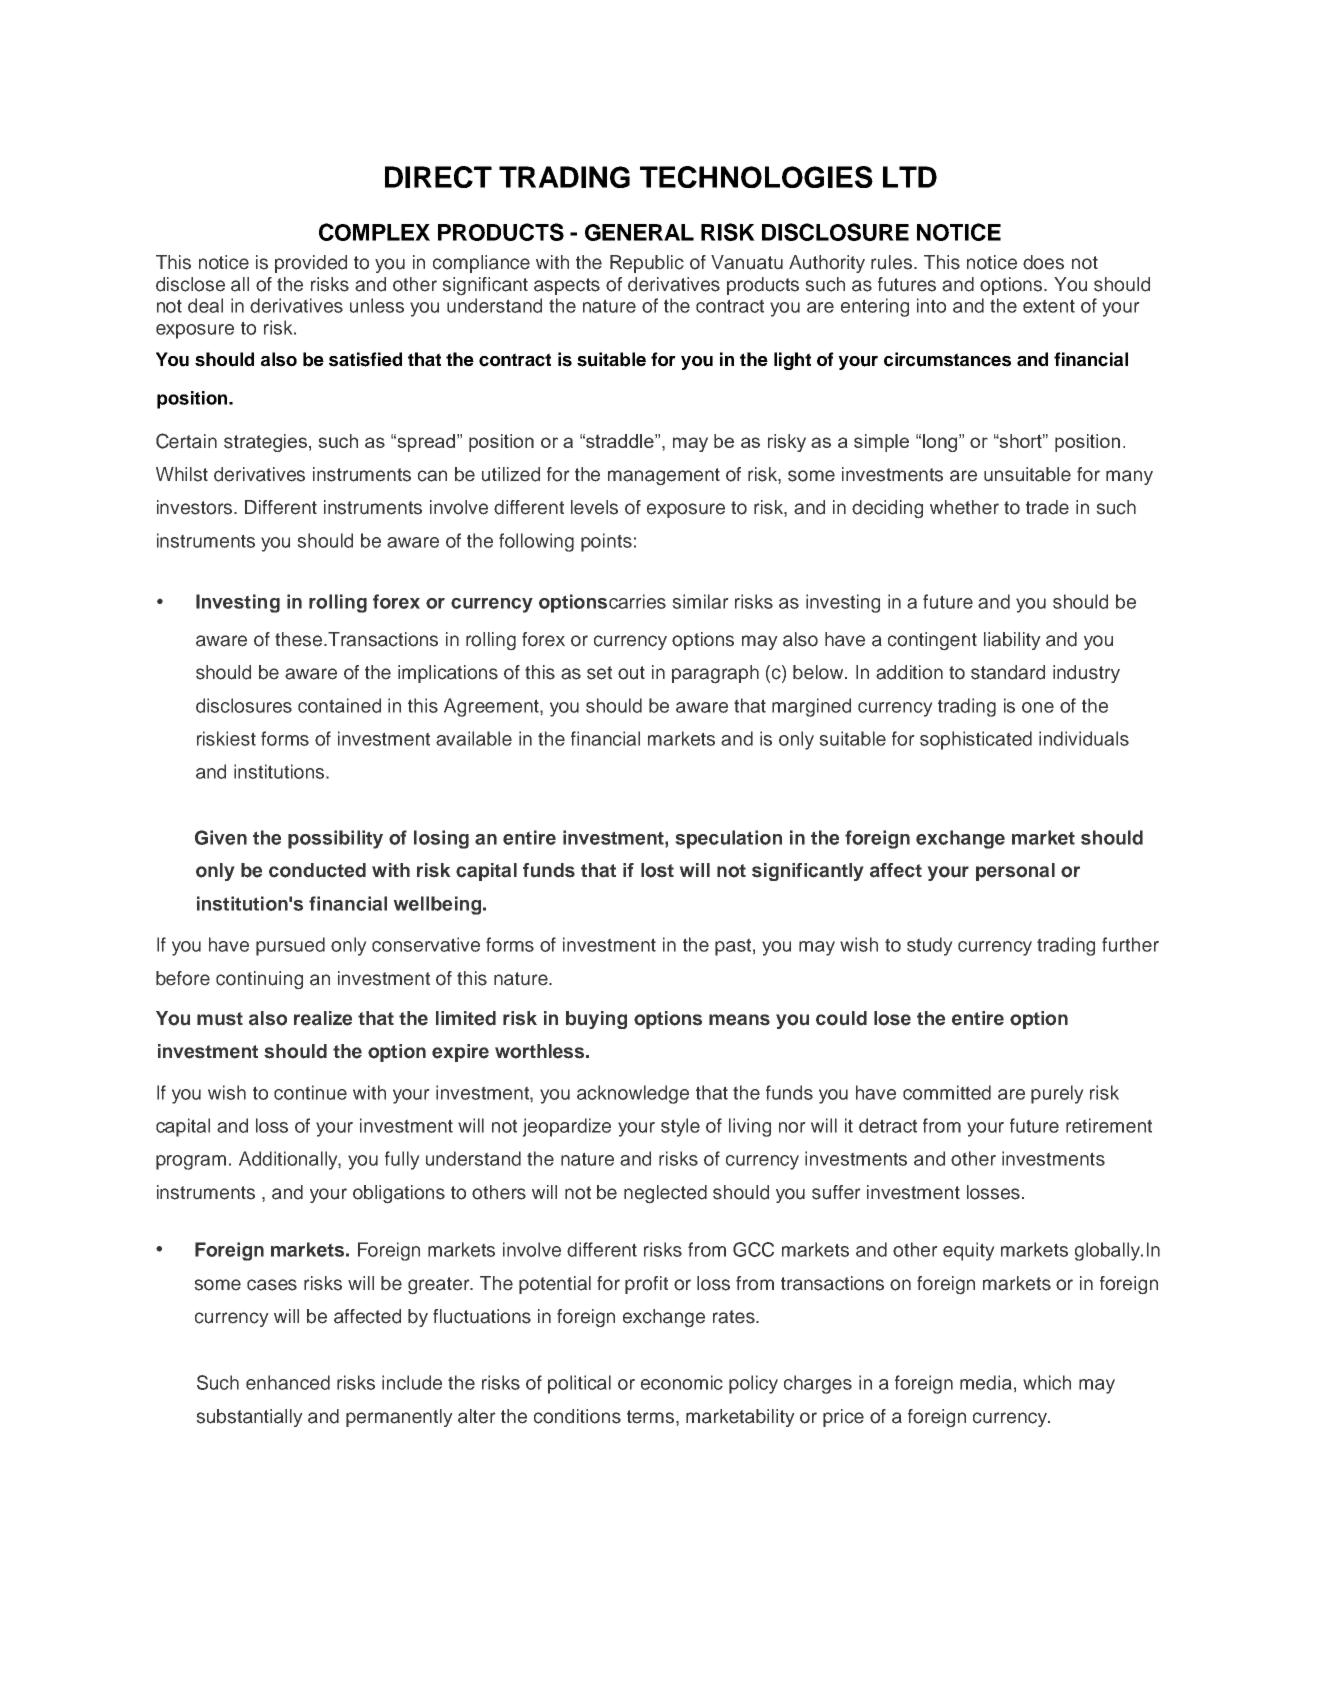 The image size is (1320, 1708). Describe the element at coordinates (596, 1020) in the image. I see `buying` at that location.
